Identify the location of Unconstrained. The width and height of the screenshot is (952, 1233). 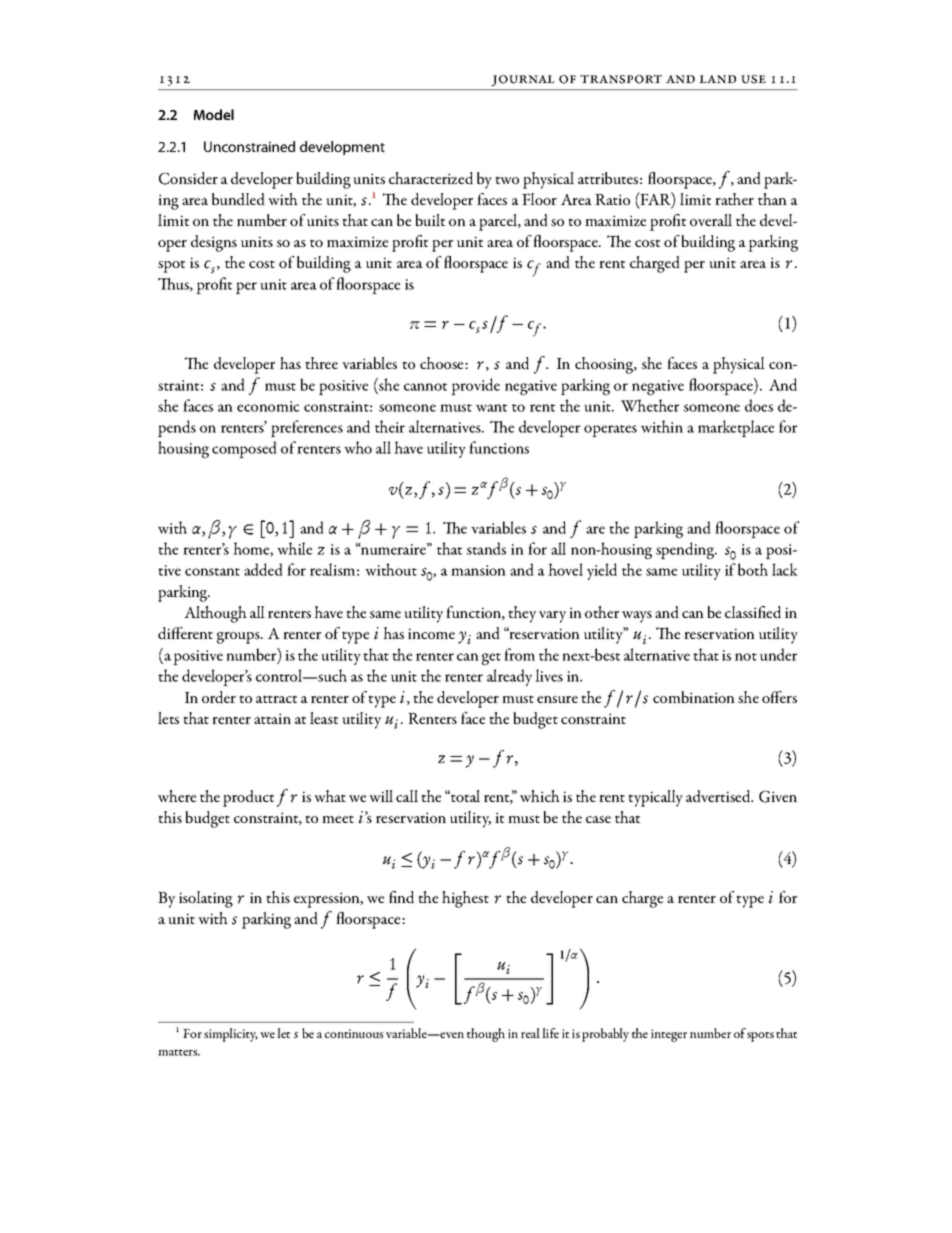
(249, 146).
